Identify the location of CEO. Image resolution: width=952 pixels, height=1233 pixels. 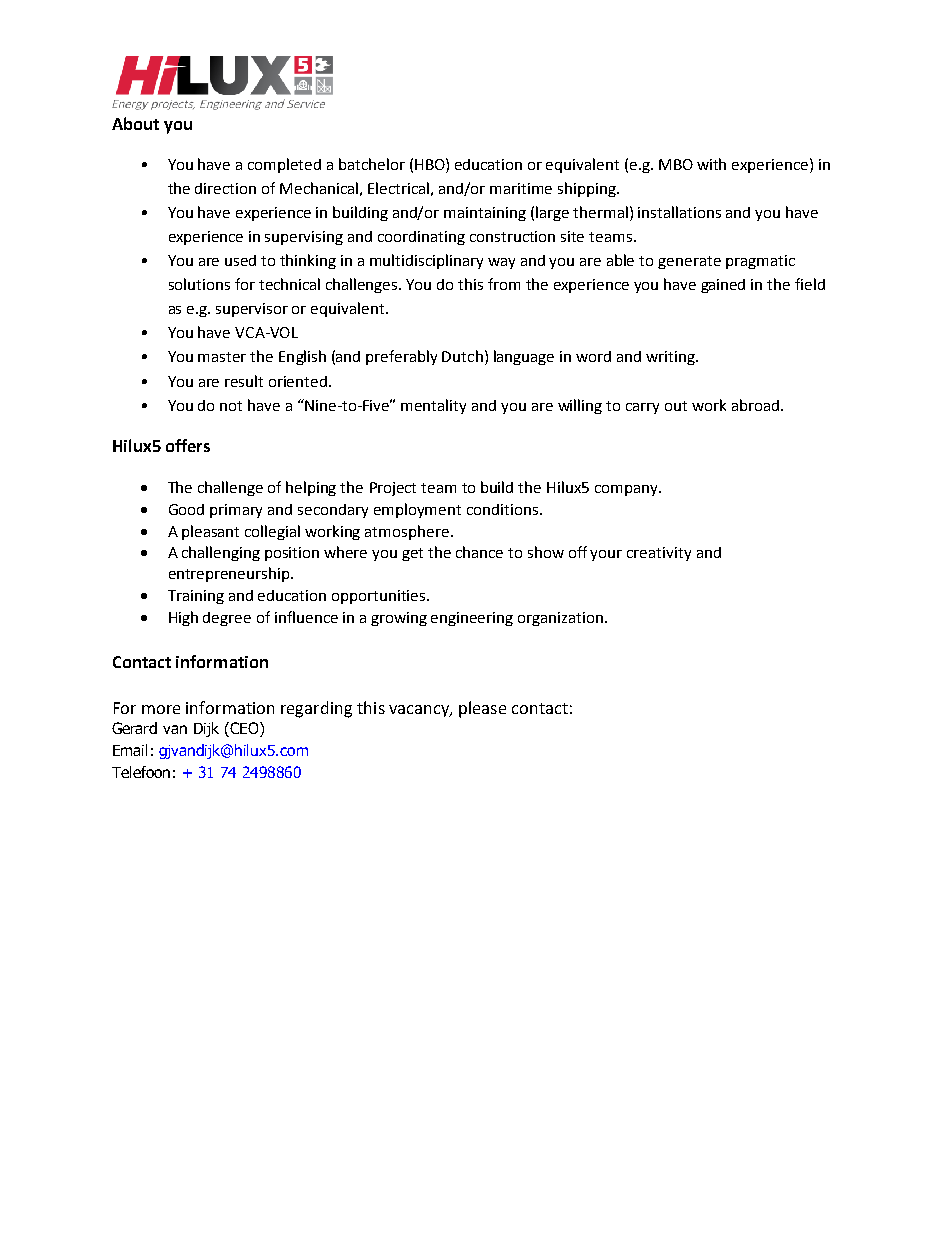
(244, 729).
